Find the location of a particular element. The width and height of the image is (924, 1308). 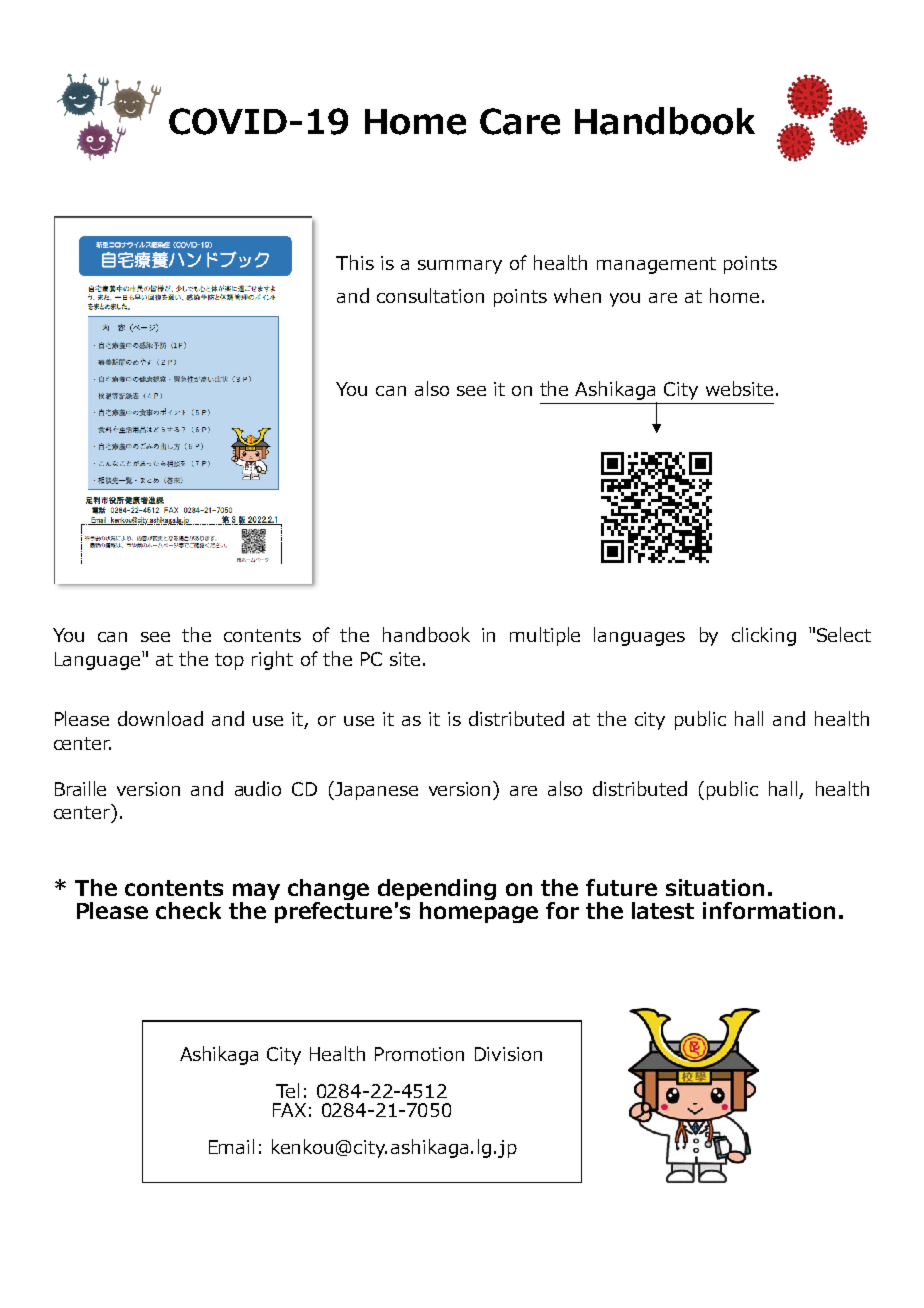

multiple is located at coordinates (545, 636).
